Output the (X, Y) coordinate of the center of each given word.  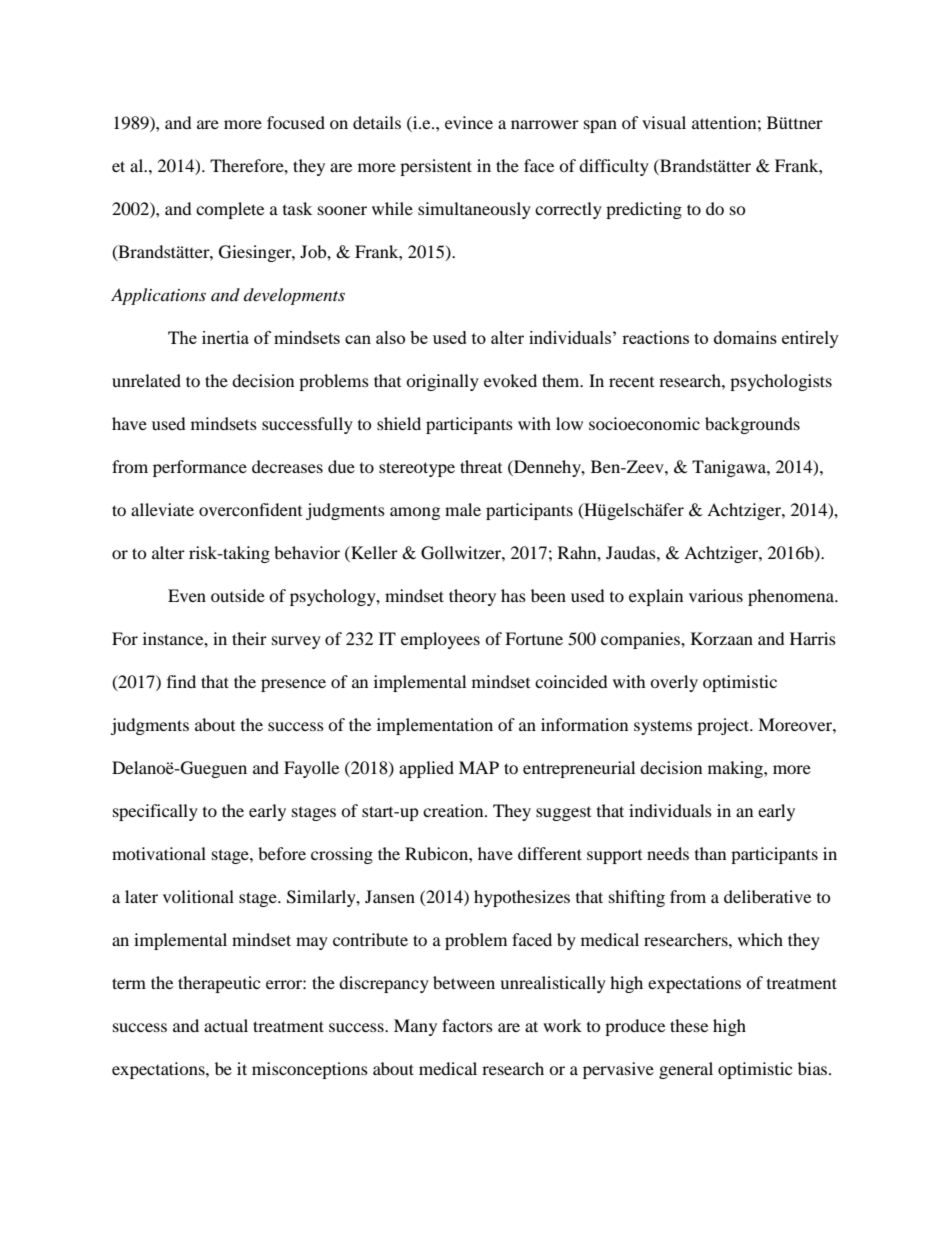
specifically (155, 812)
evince (469, 122)
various (716, 595)
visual (664, 122)
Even (187, 595)
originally (442, 382)
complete (230, 210)
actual (226, 1025)
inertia (225, 337)
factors (467, 1025)
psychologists (781, 382)
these (689, 1025)
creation (454, 810)
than (710, 853)
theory (472, 597)
